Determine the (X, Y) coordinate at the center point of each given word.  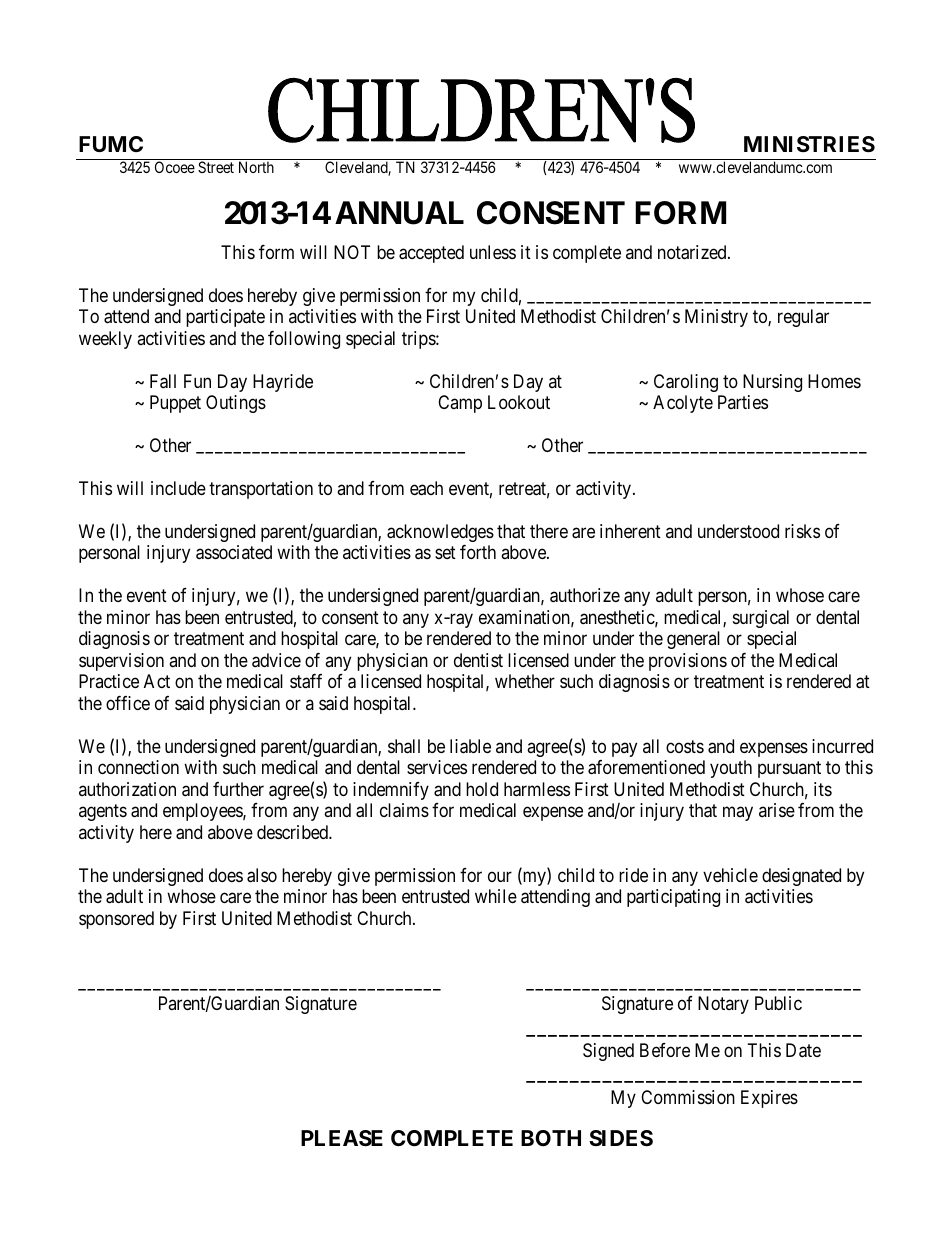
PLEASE (342, 1138)
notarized (693, 252)
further (238, 789)
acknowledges (440, 533)
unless (493, 252)
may (738, 814)
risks (802, 531)
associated (234, 552)
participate (225, 318)
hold (482, 789)
